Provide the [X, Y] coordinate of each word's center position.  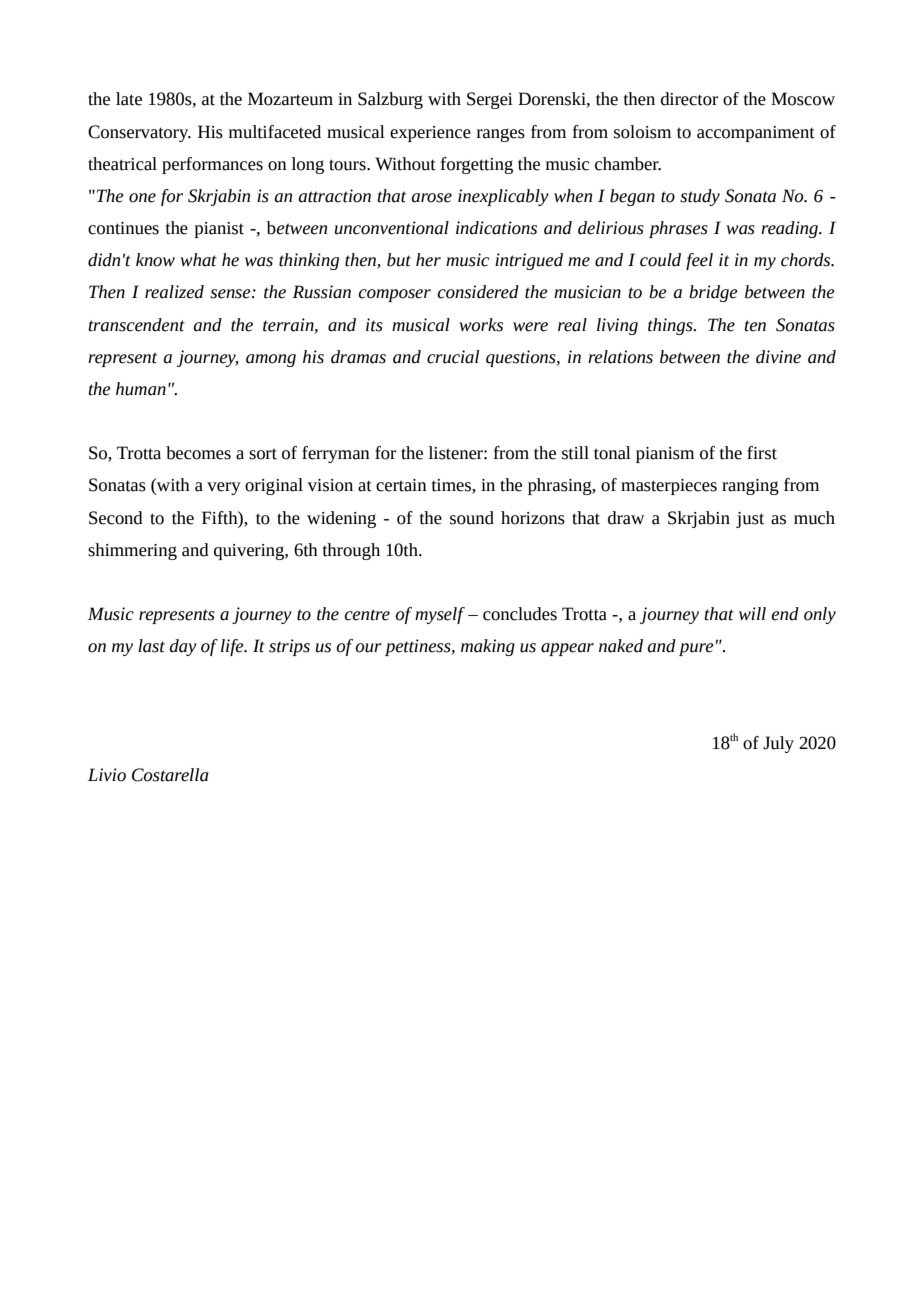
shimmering [132, 551]
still [575, 453]
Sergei [490, 100]
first [762, 453]
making [488, 647]
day [183, 647]
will [752, 614]
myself [440, 615]
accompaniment [756, 134]
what [198, 260]
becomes [198, 453]
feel [699, 261]
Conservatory [139, 133]
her [428, 260]
